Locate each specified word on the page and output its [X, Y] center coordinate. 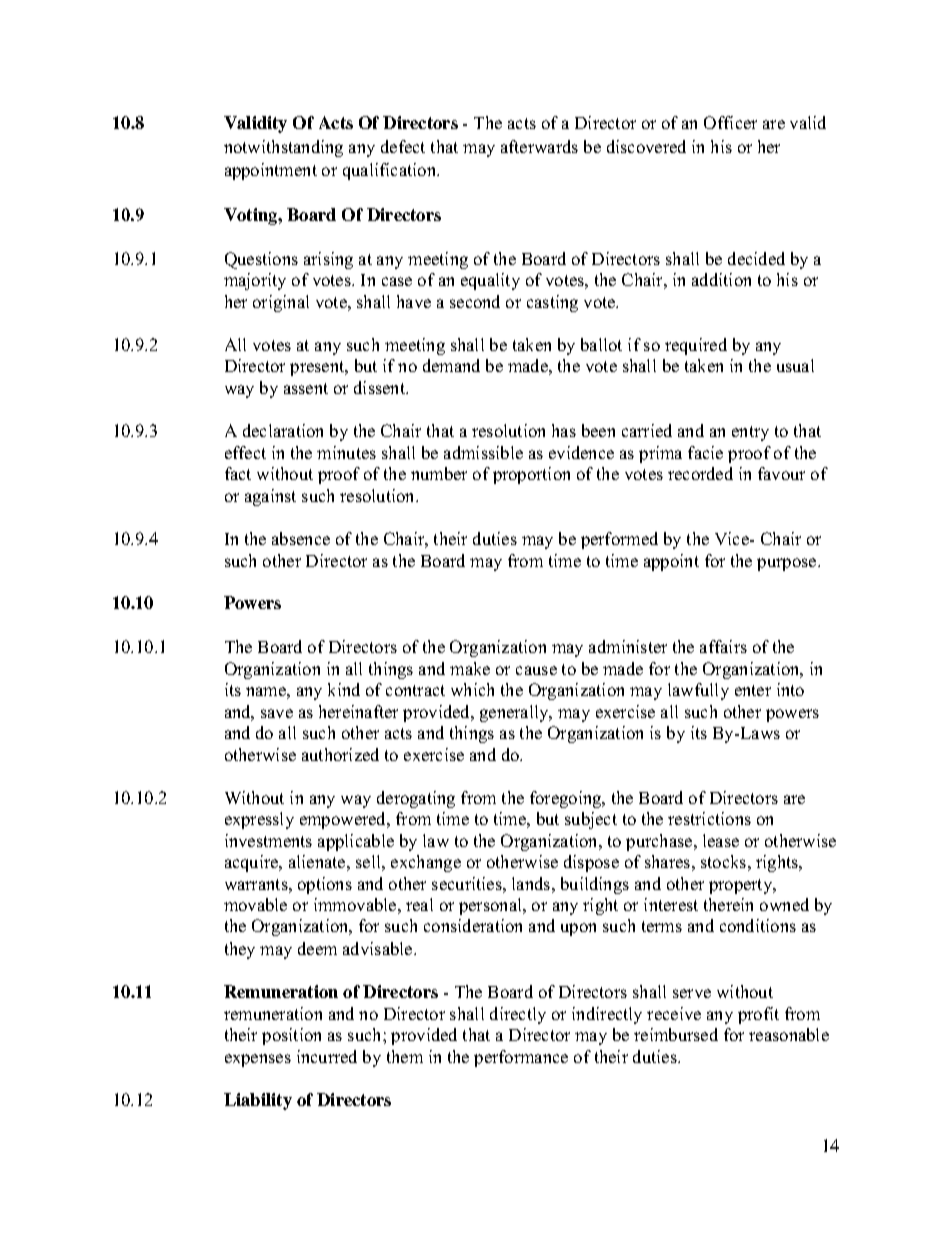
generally [515, 713]
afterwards [539, 146]
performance [521, 1058]
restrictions [709, 818]
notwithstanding [283, 148]
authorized [340, 754]
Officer [730, 122]
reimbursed [676, 1034]
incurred [327, 1056]
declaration [283, 430]
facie [705, 452]
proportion [531, 475]
